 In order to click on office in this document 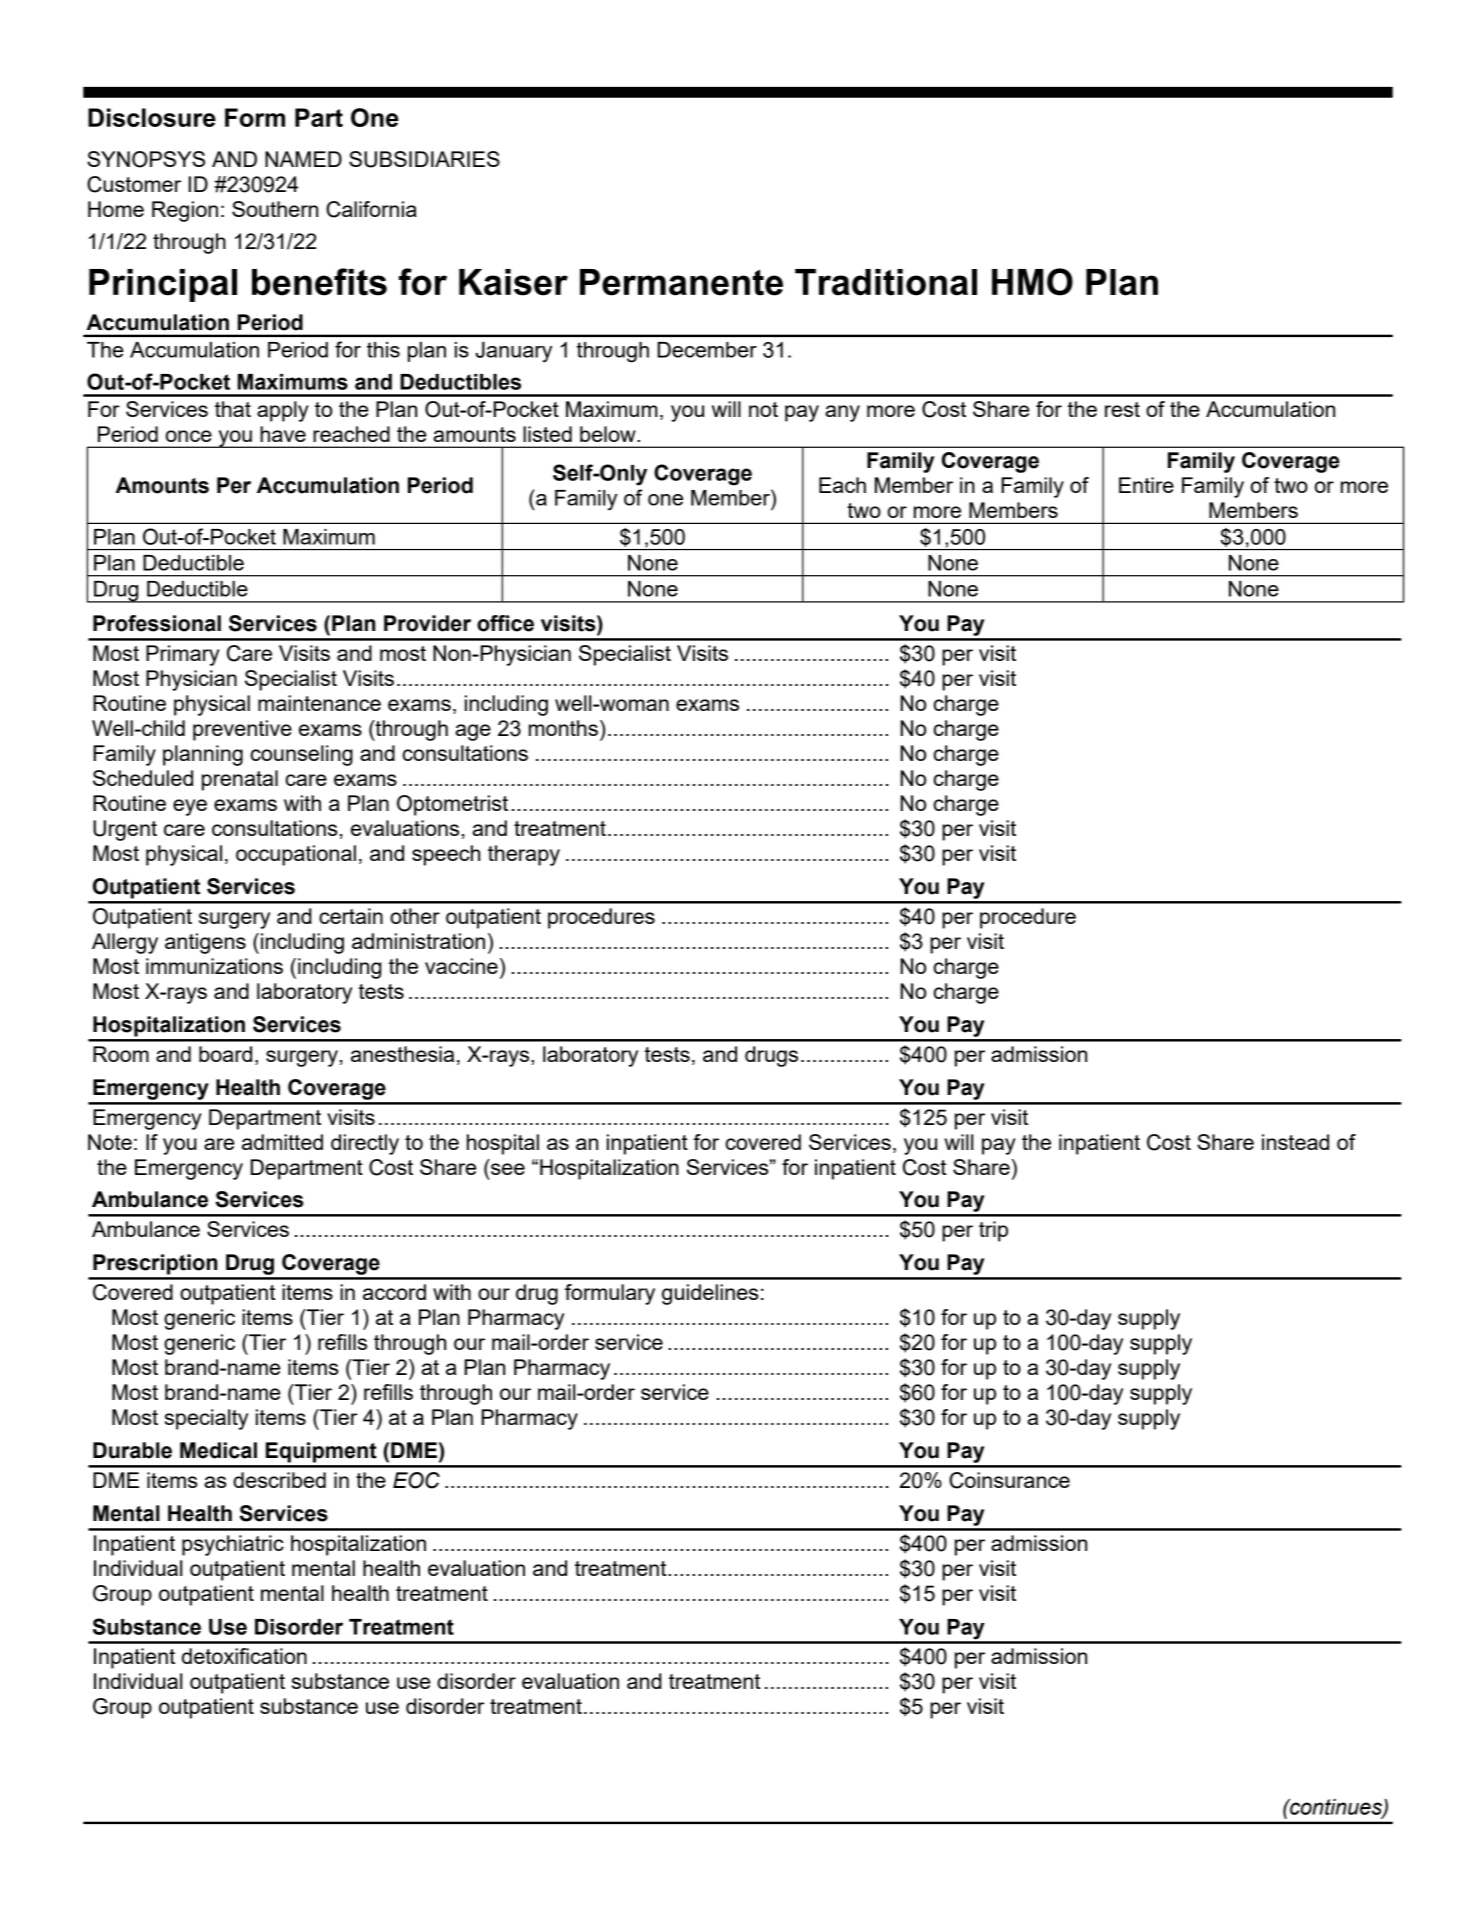, I will do `click(505, 623)`.
